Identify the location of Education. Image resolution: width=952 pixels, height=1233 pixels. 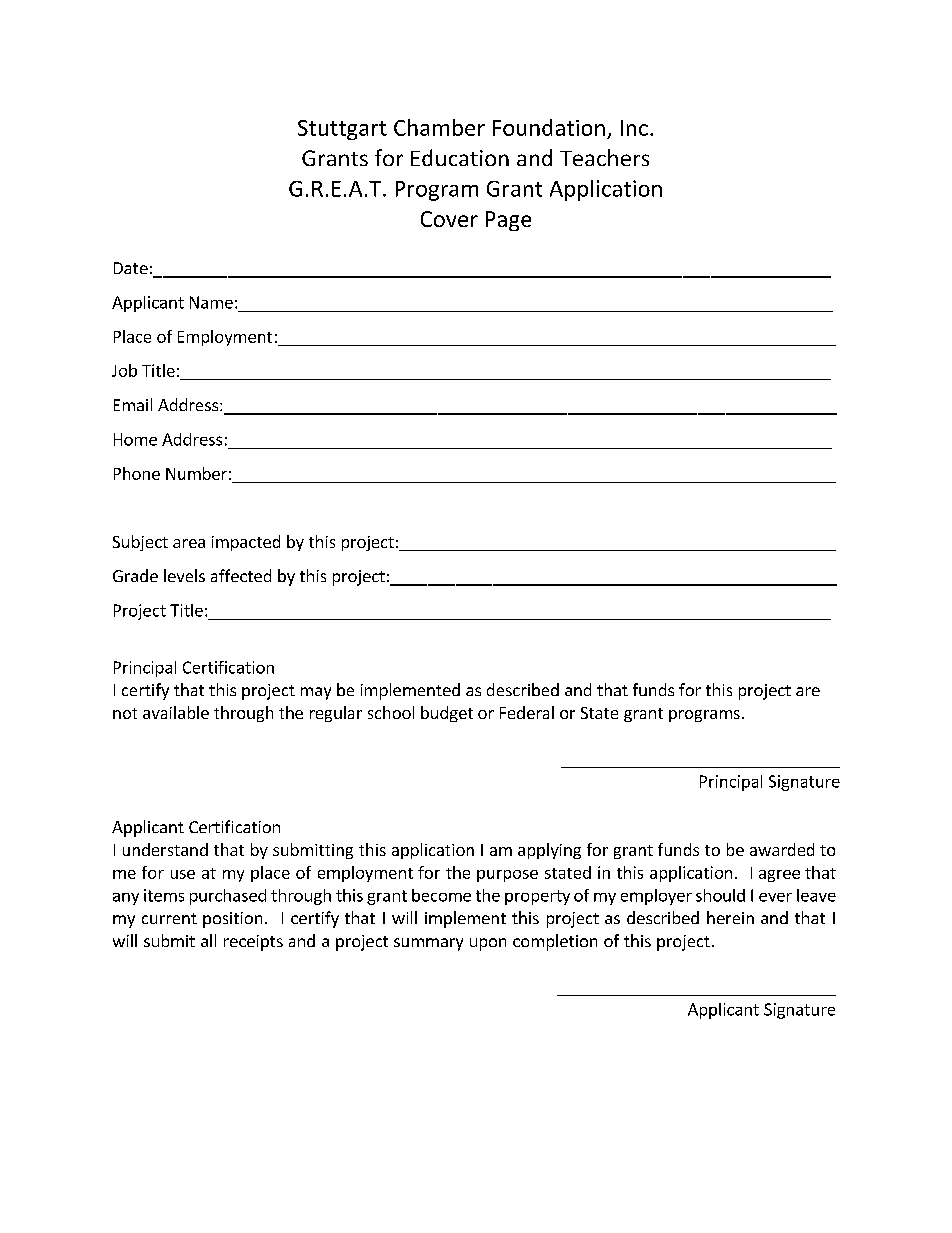
(460, 157).
